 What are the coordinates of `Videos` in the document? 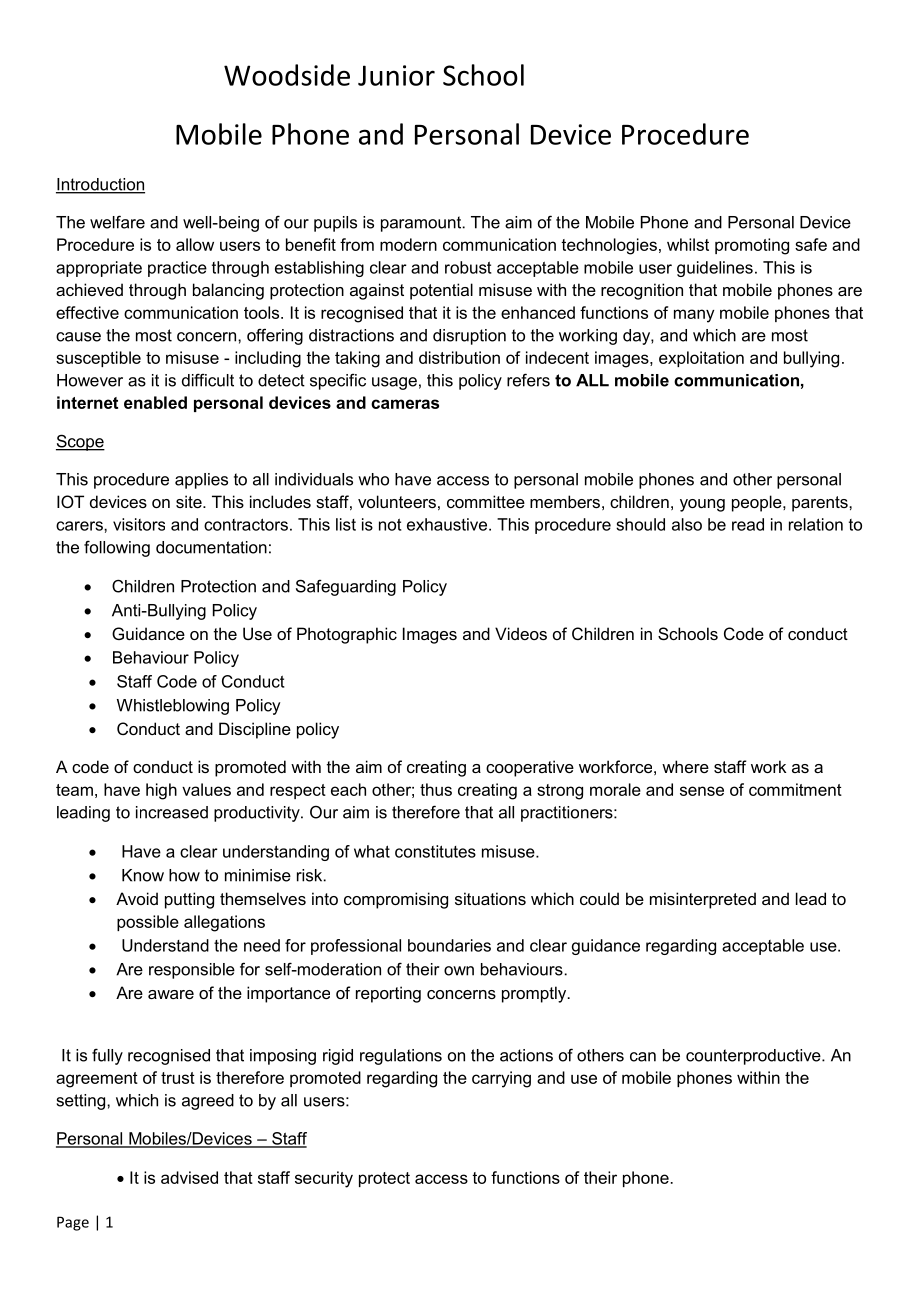 It's located at (521, 633).
